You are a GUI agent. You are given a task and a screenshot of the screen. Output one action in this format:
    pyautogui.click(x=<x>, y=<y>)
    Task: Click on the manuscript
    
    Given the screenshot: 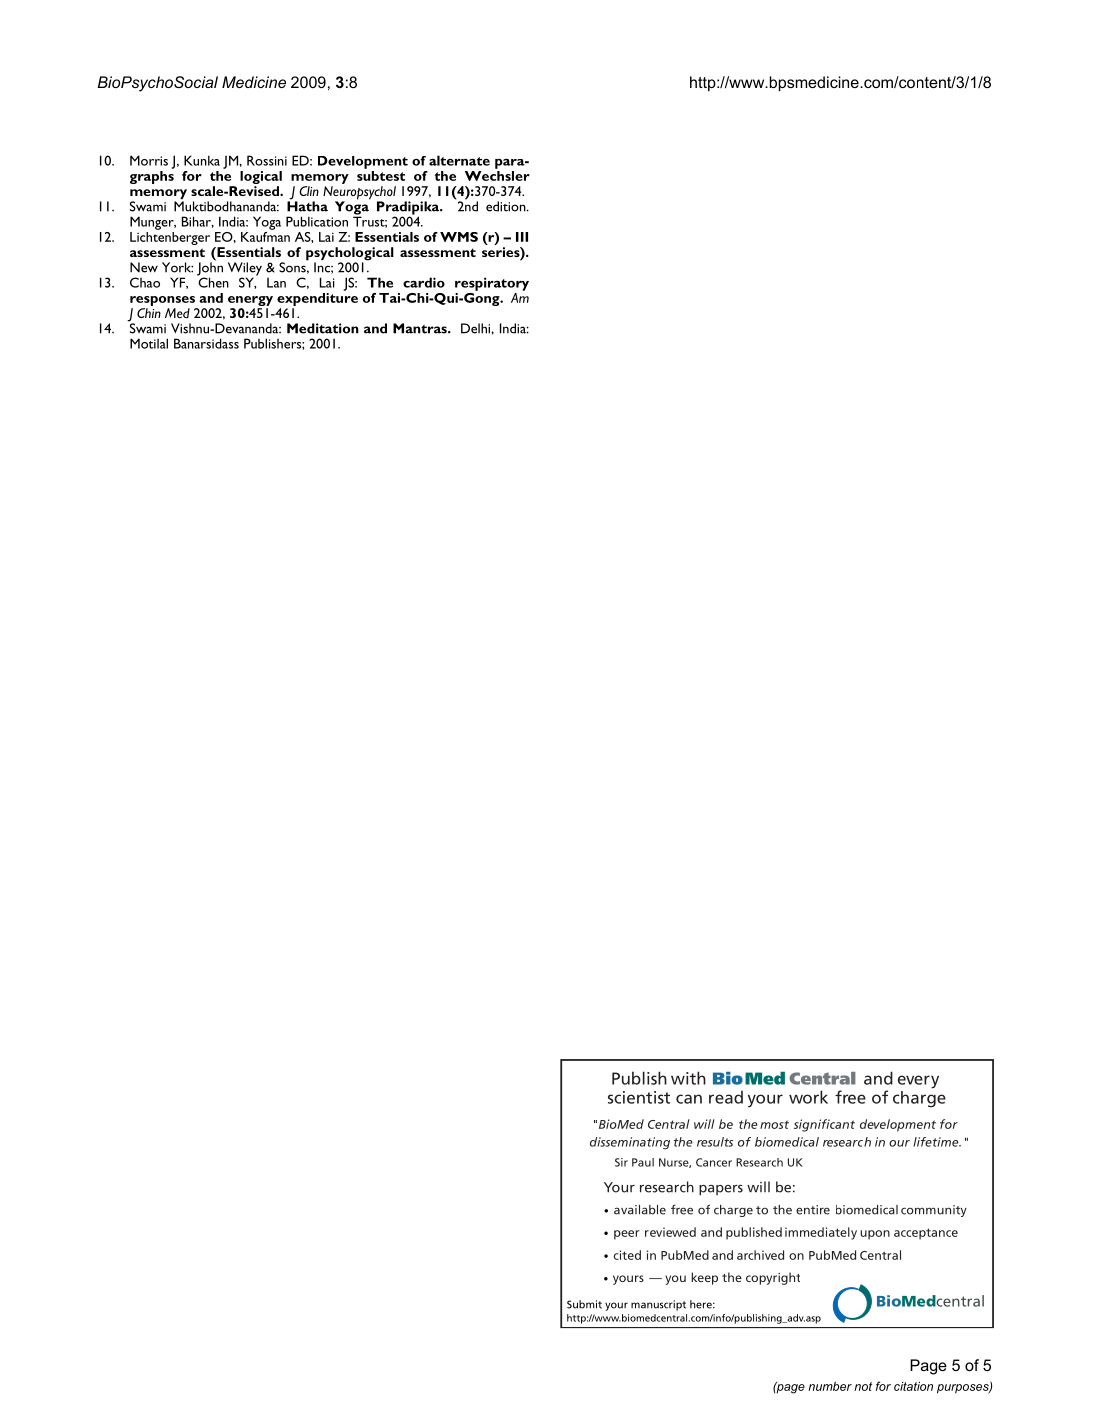 What is the action you would take?
    pyautogui.click(x=658, y=1305)
